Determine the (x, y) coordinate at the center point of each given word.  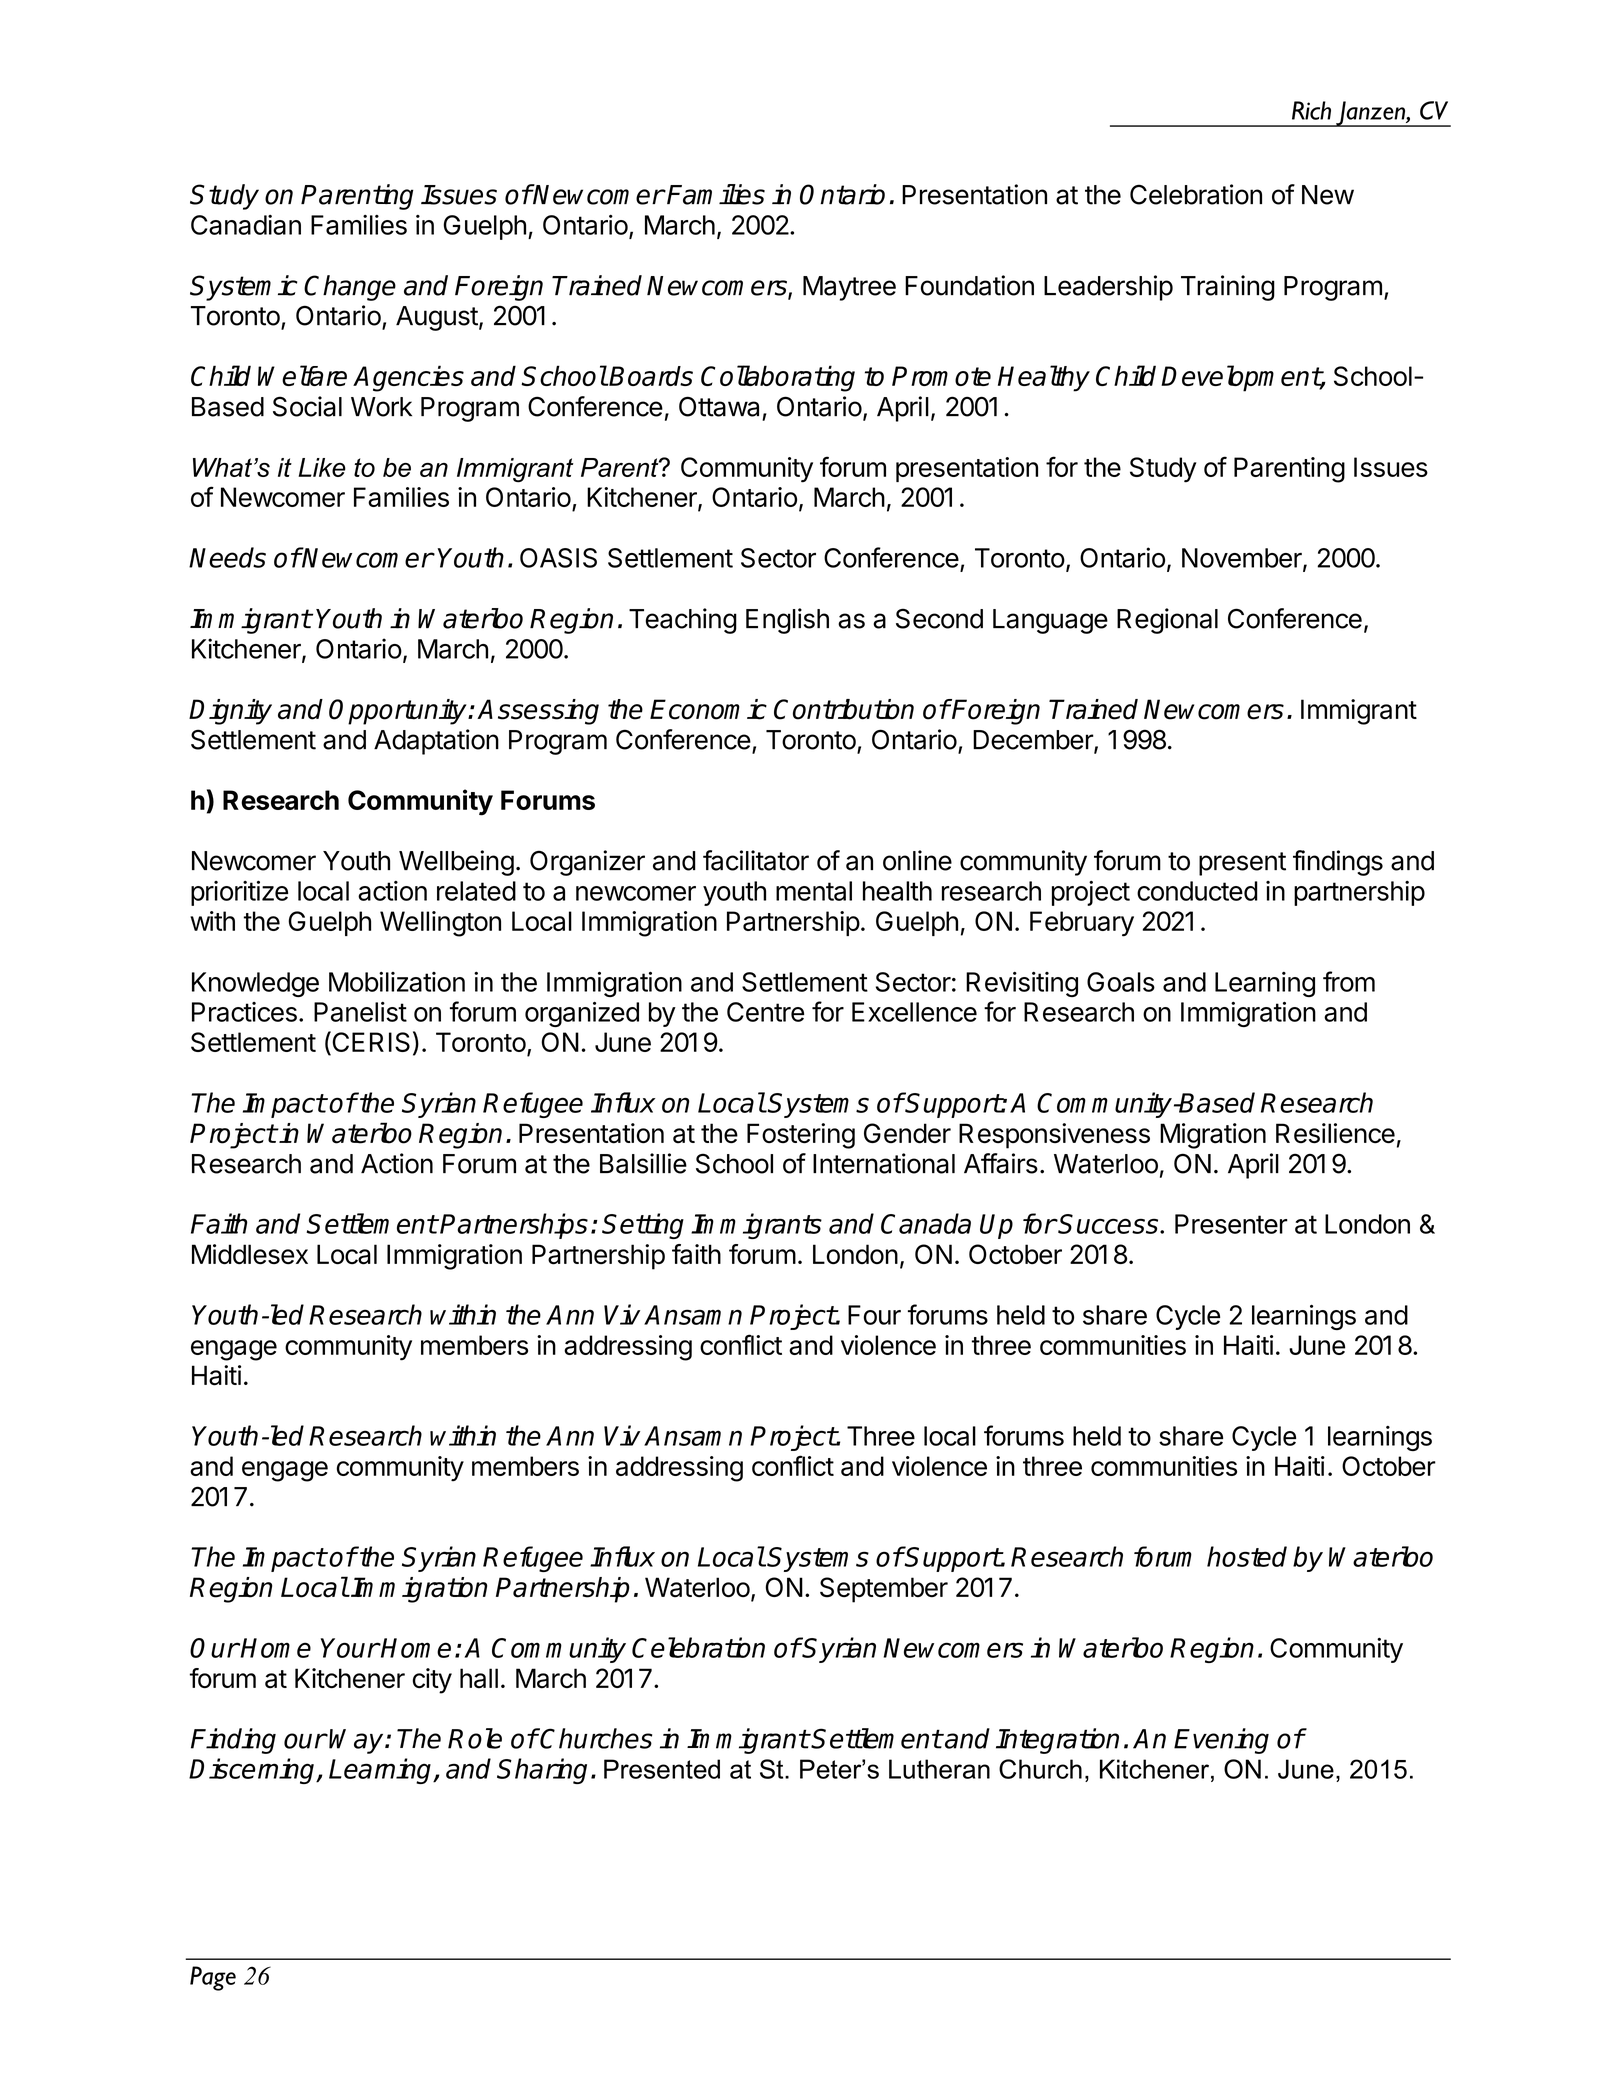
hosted (1247, 1556)
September (884, 1590)
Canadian (246, 225)
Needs (227, 557)
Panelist (360, 1012)
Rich (1311, 110)
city (432, 1681)
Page (213, 1978)
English (787, 621)
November (1243, 559)
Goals (1121, 982)
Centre (765, 1012)
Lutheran (939, 1769)
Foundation (969, 285)
